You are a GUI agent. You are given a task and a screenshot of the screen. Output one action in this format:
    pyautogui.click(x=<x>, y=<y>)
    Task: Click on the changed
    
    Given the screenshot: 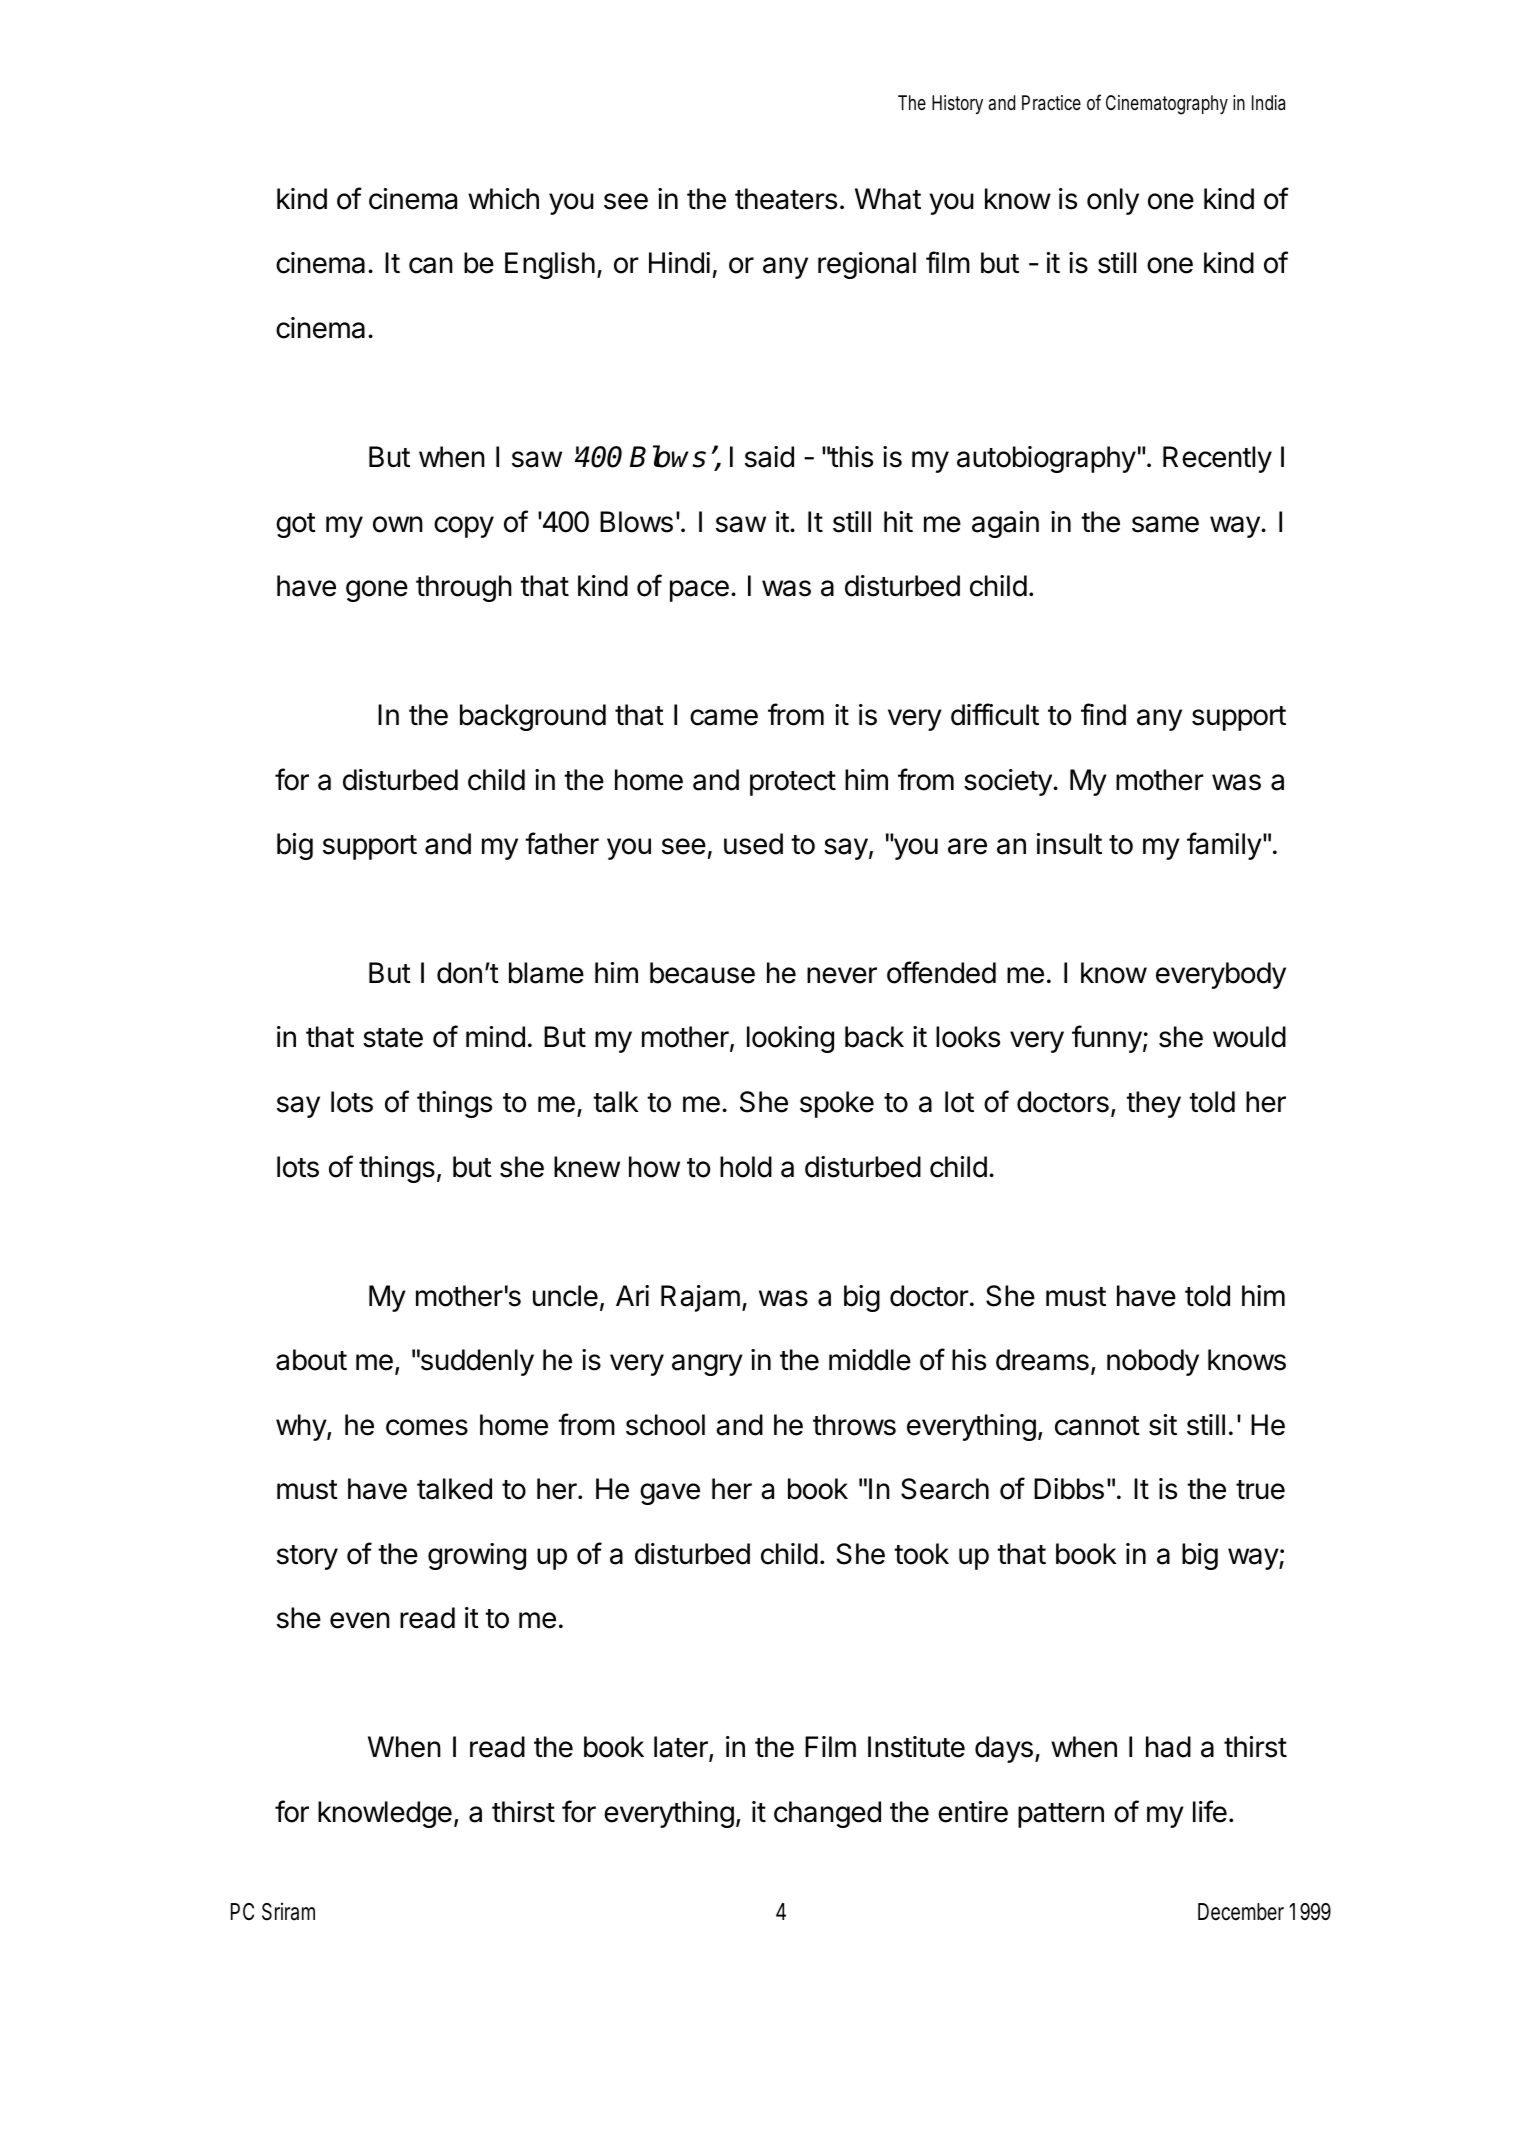 What is the action you would take?
    pyautogui.click(x=827, y=1814)
